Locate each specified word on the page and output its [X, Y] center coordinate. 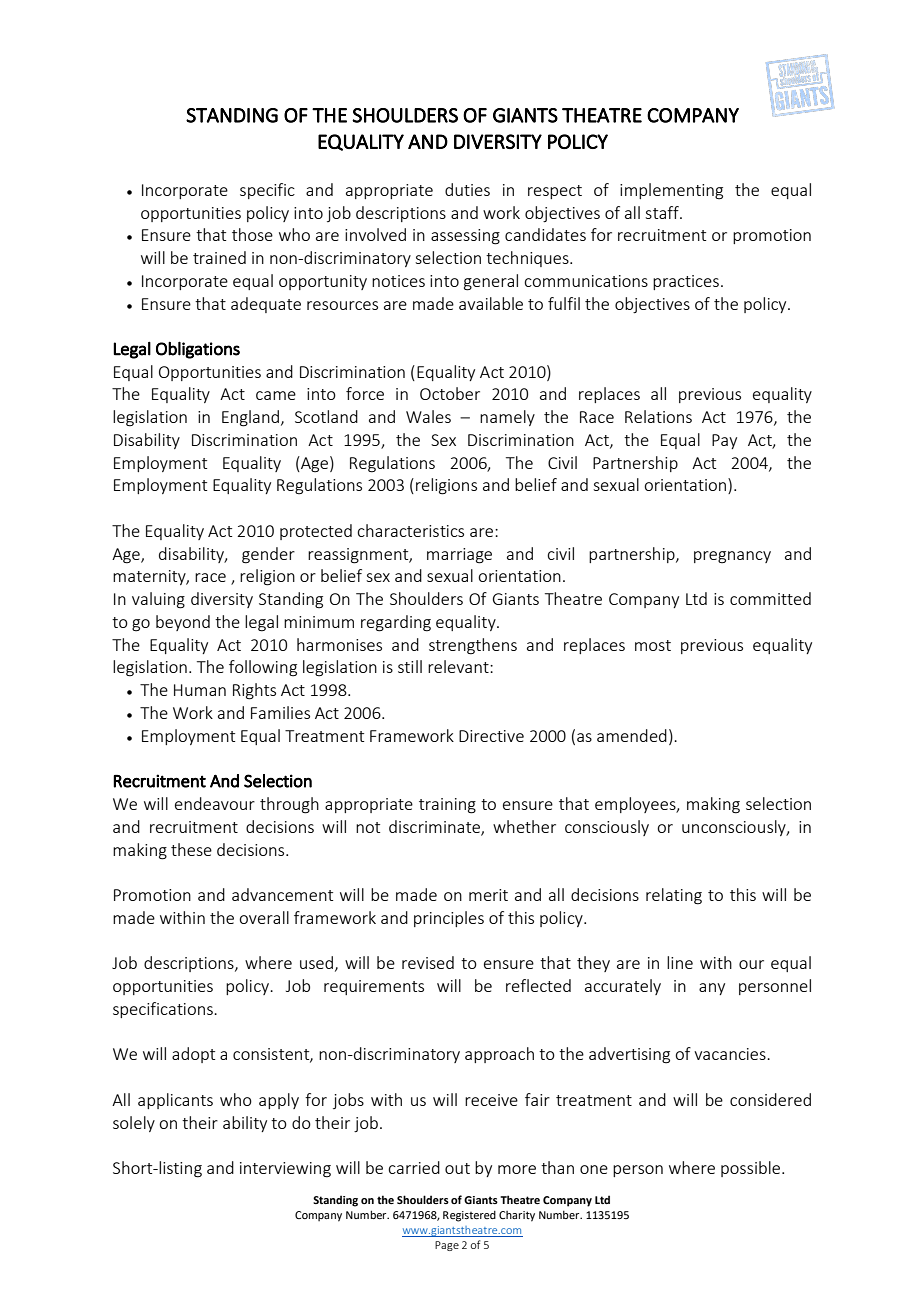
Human [200, 690]
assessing [465, 237]
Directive [491, 736]
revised [428, 962]
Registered [469, 1216]
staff [663, 212]
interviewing [285, 1170]
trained [219, 257]
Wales [428, 416]
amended [632, 735]
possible [752, 1169]
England [252, 418]
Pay [724, 441]
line [680, 962]
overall [264, 917]
